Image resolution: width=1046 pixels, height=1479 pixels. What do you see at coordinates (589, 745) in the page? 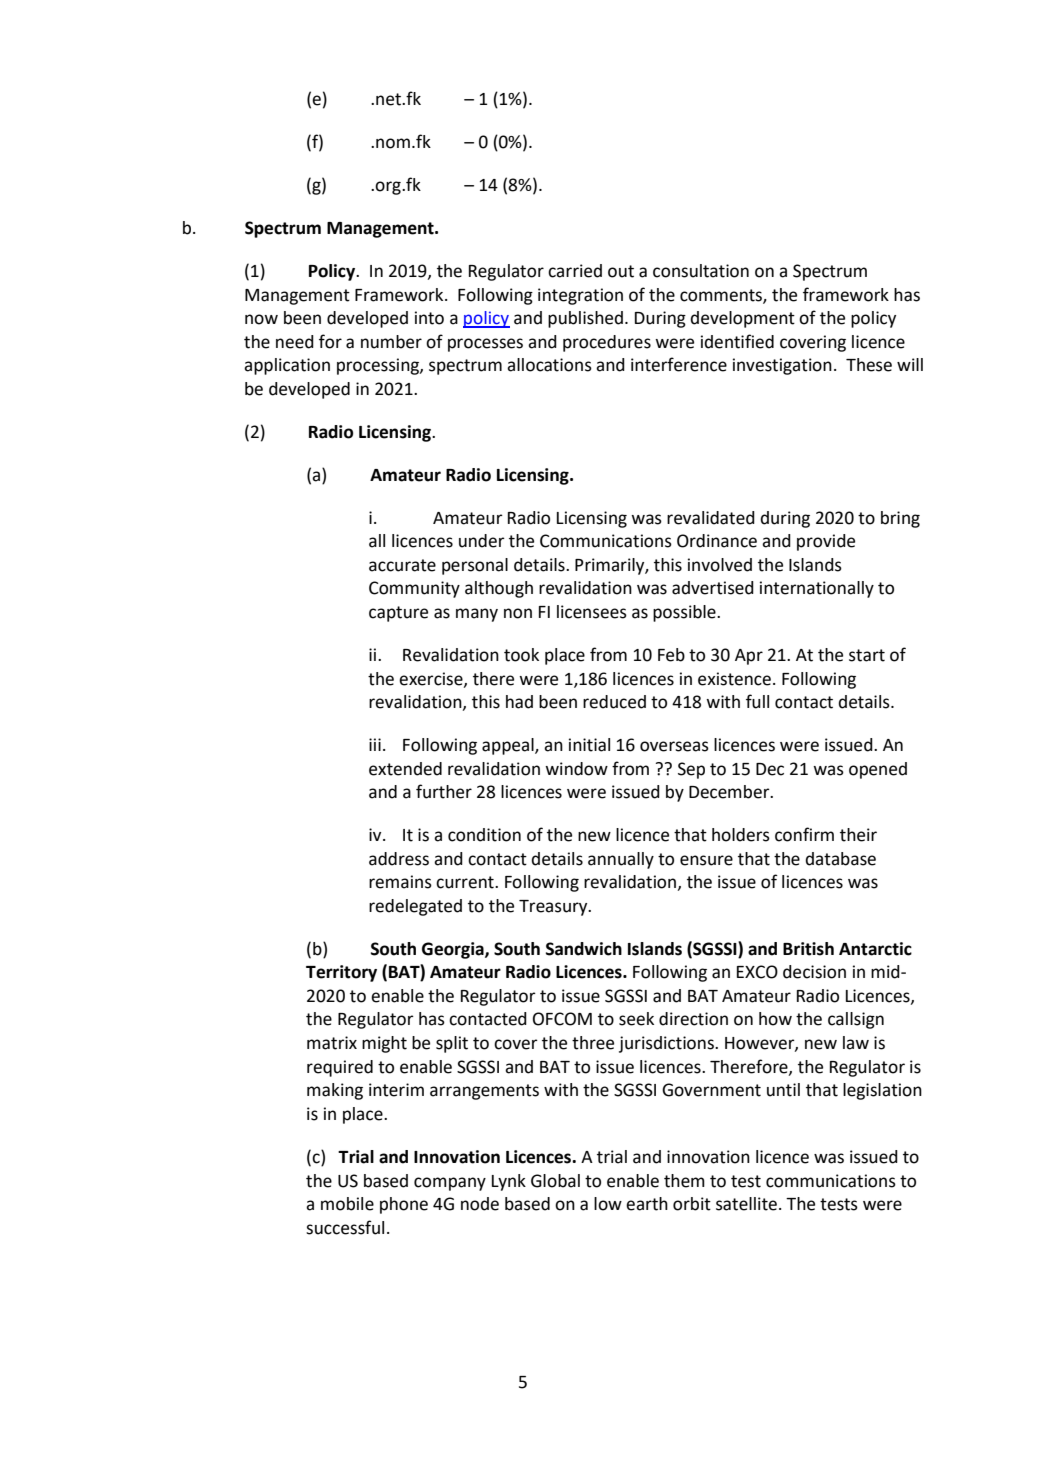
I see `initial` at bounding box center [589, 745].
